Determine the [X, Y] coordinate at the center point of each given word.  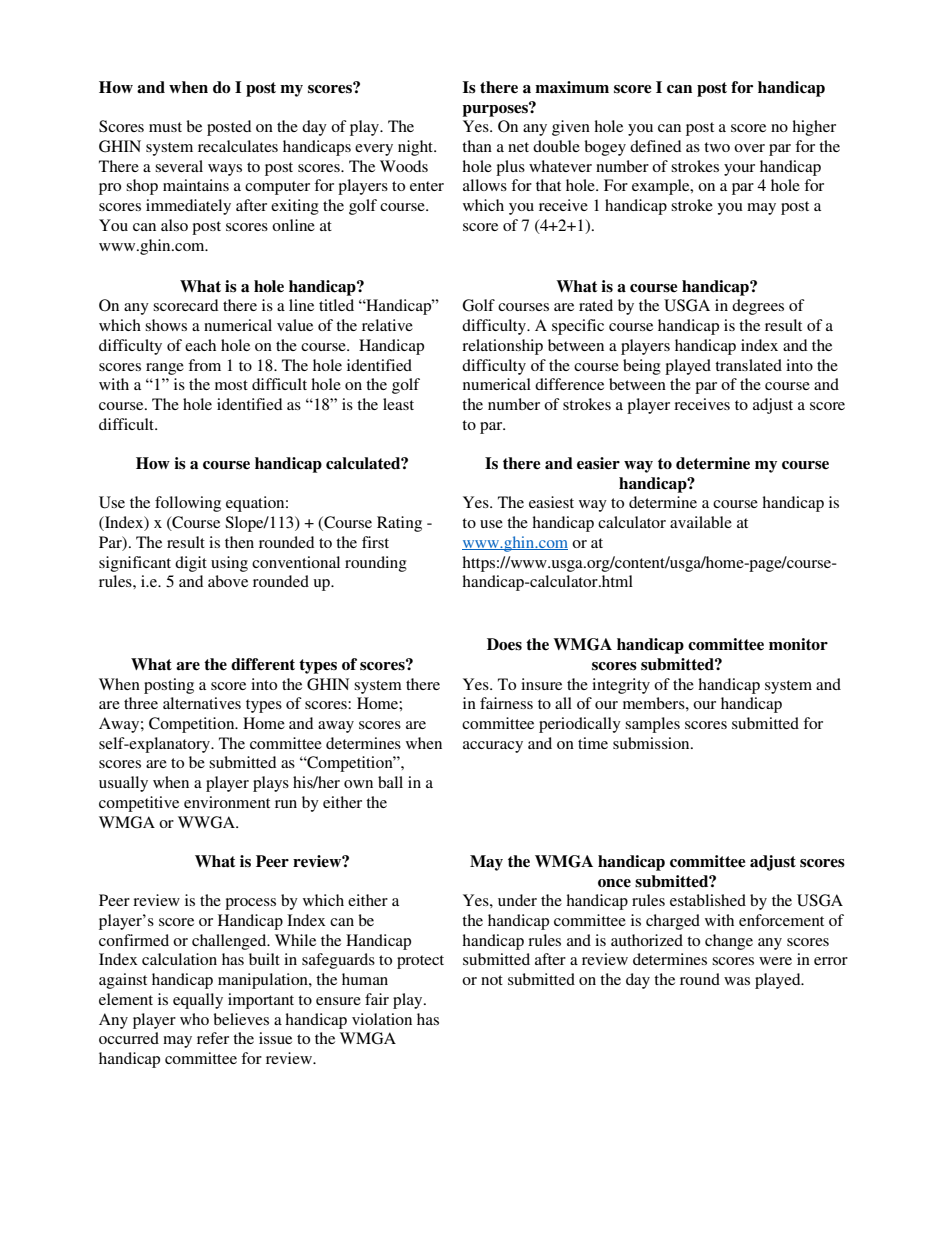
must [165, 127]
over [749, 148]
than [477, 146]
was [737, 981]
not [492, 980]
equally [198, 1001]
